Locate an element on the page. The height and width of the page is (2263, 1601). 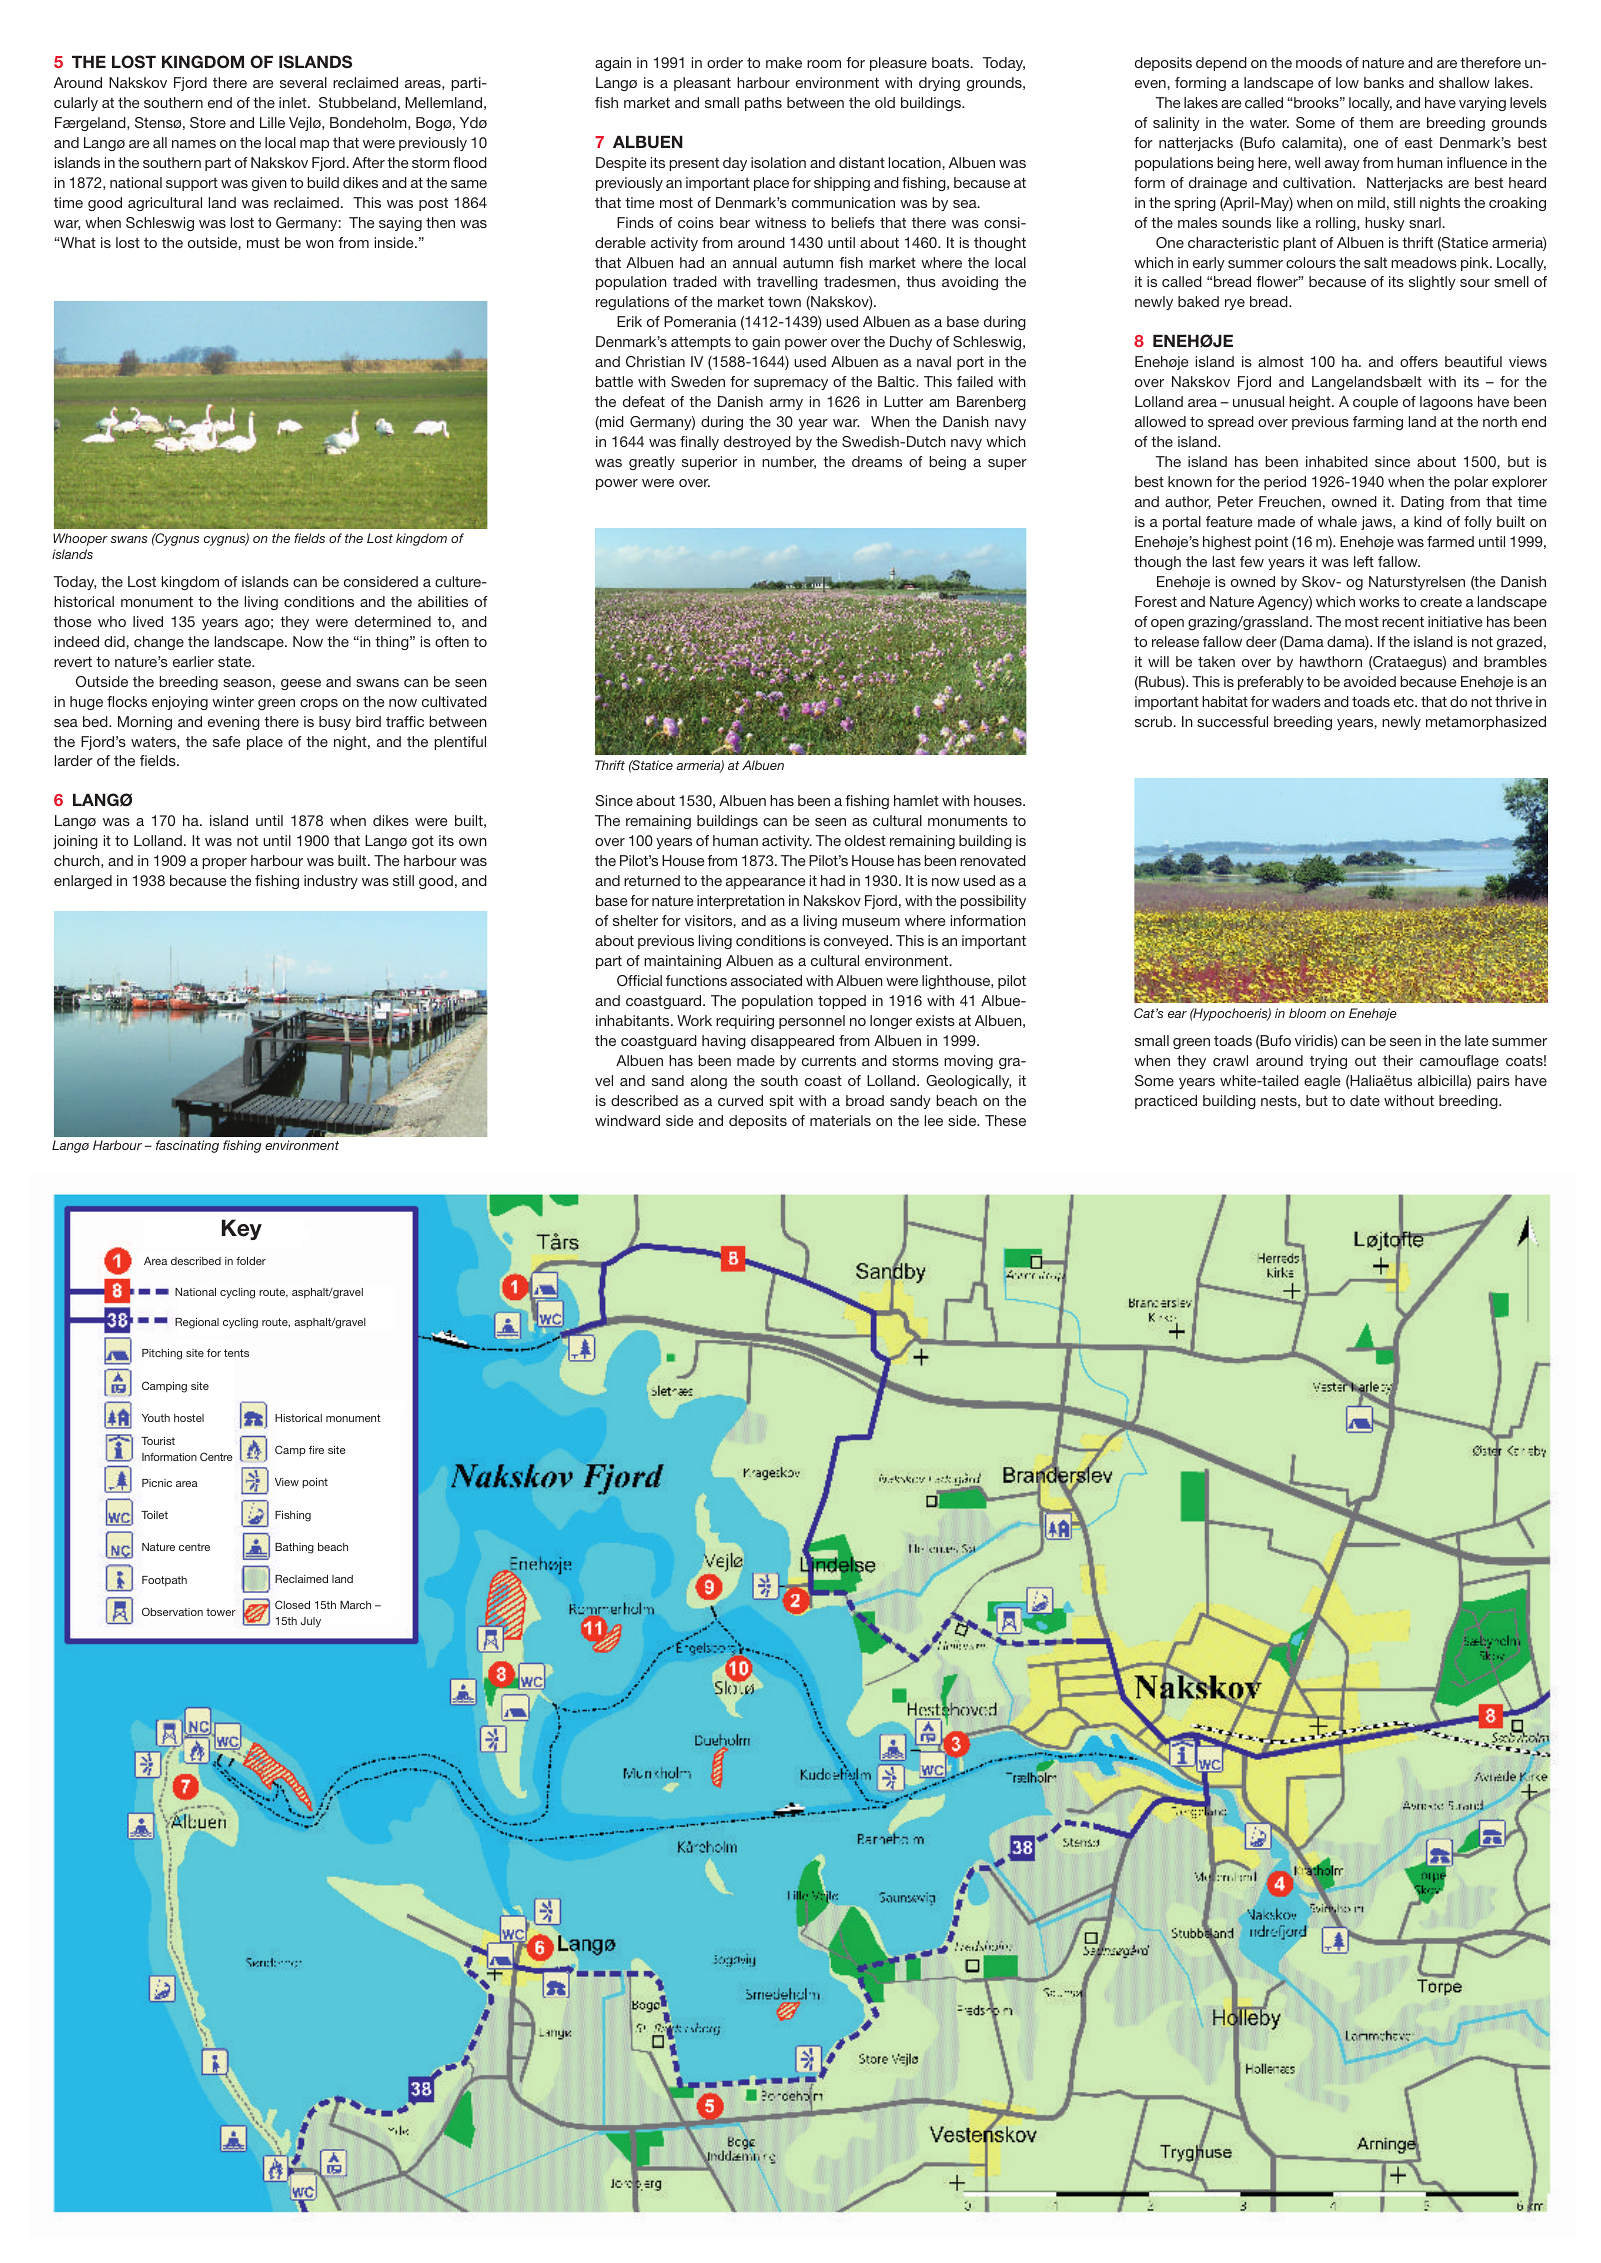
Closed is located at coordinates (292, 1604).
